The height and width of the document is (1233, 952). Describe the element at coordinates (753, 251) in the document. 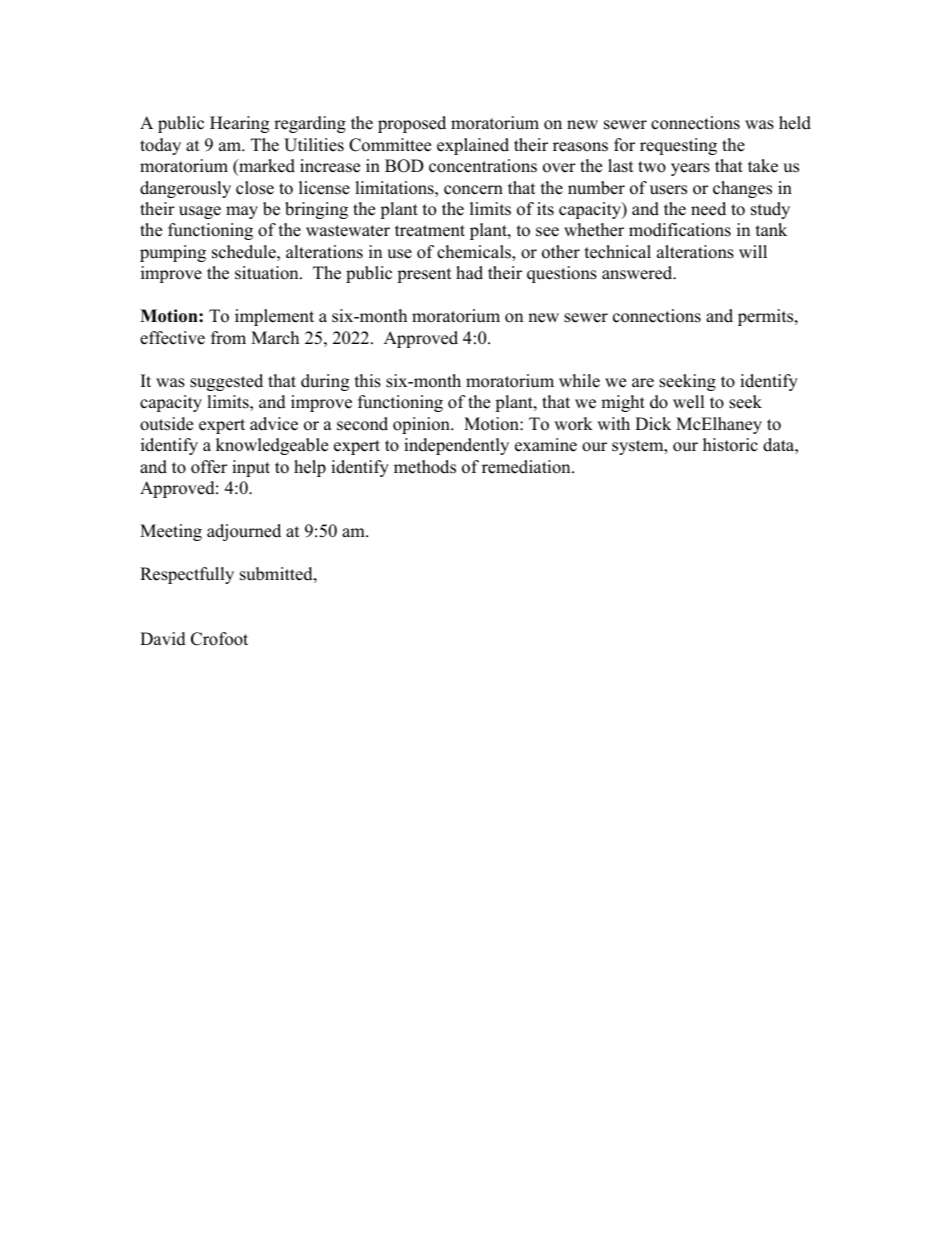

I see `will` at that location.
